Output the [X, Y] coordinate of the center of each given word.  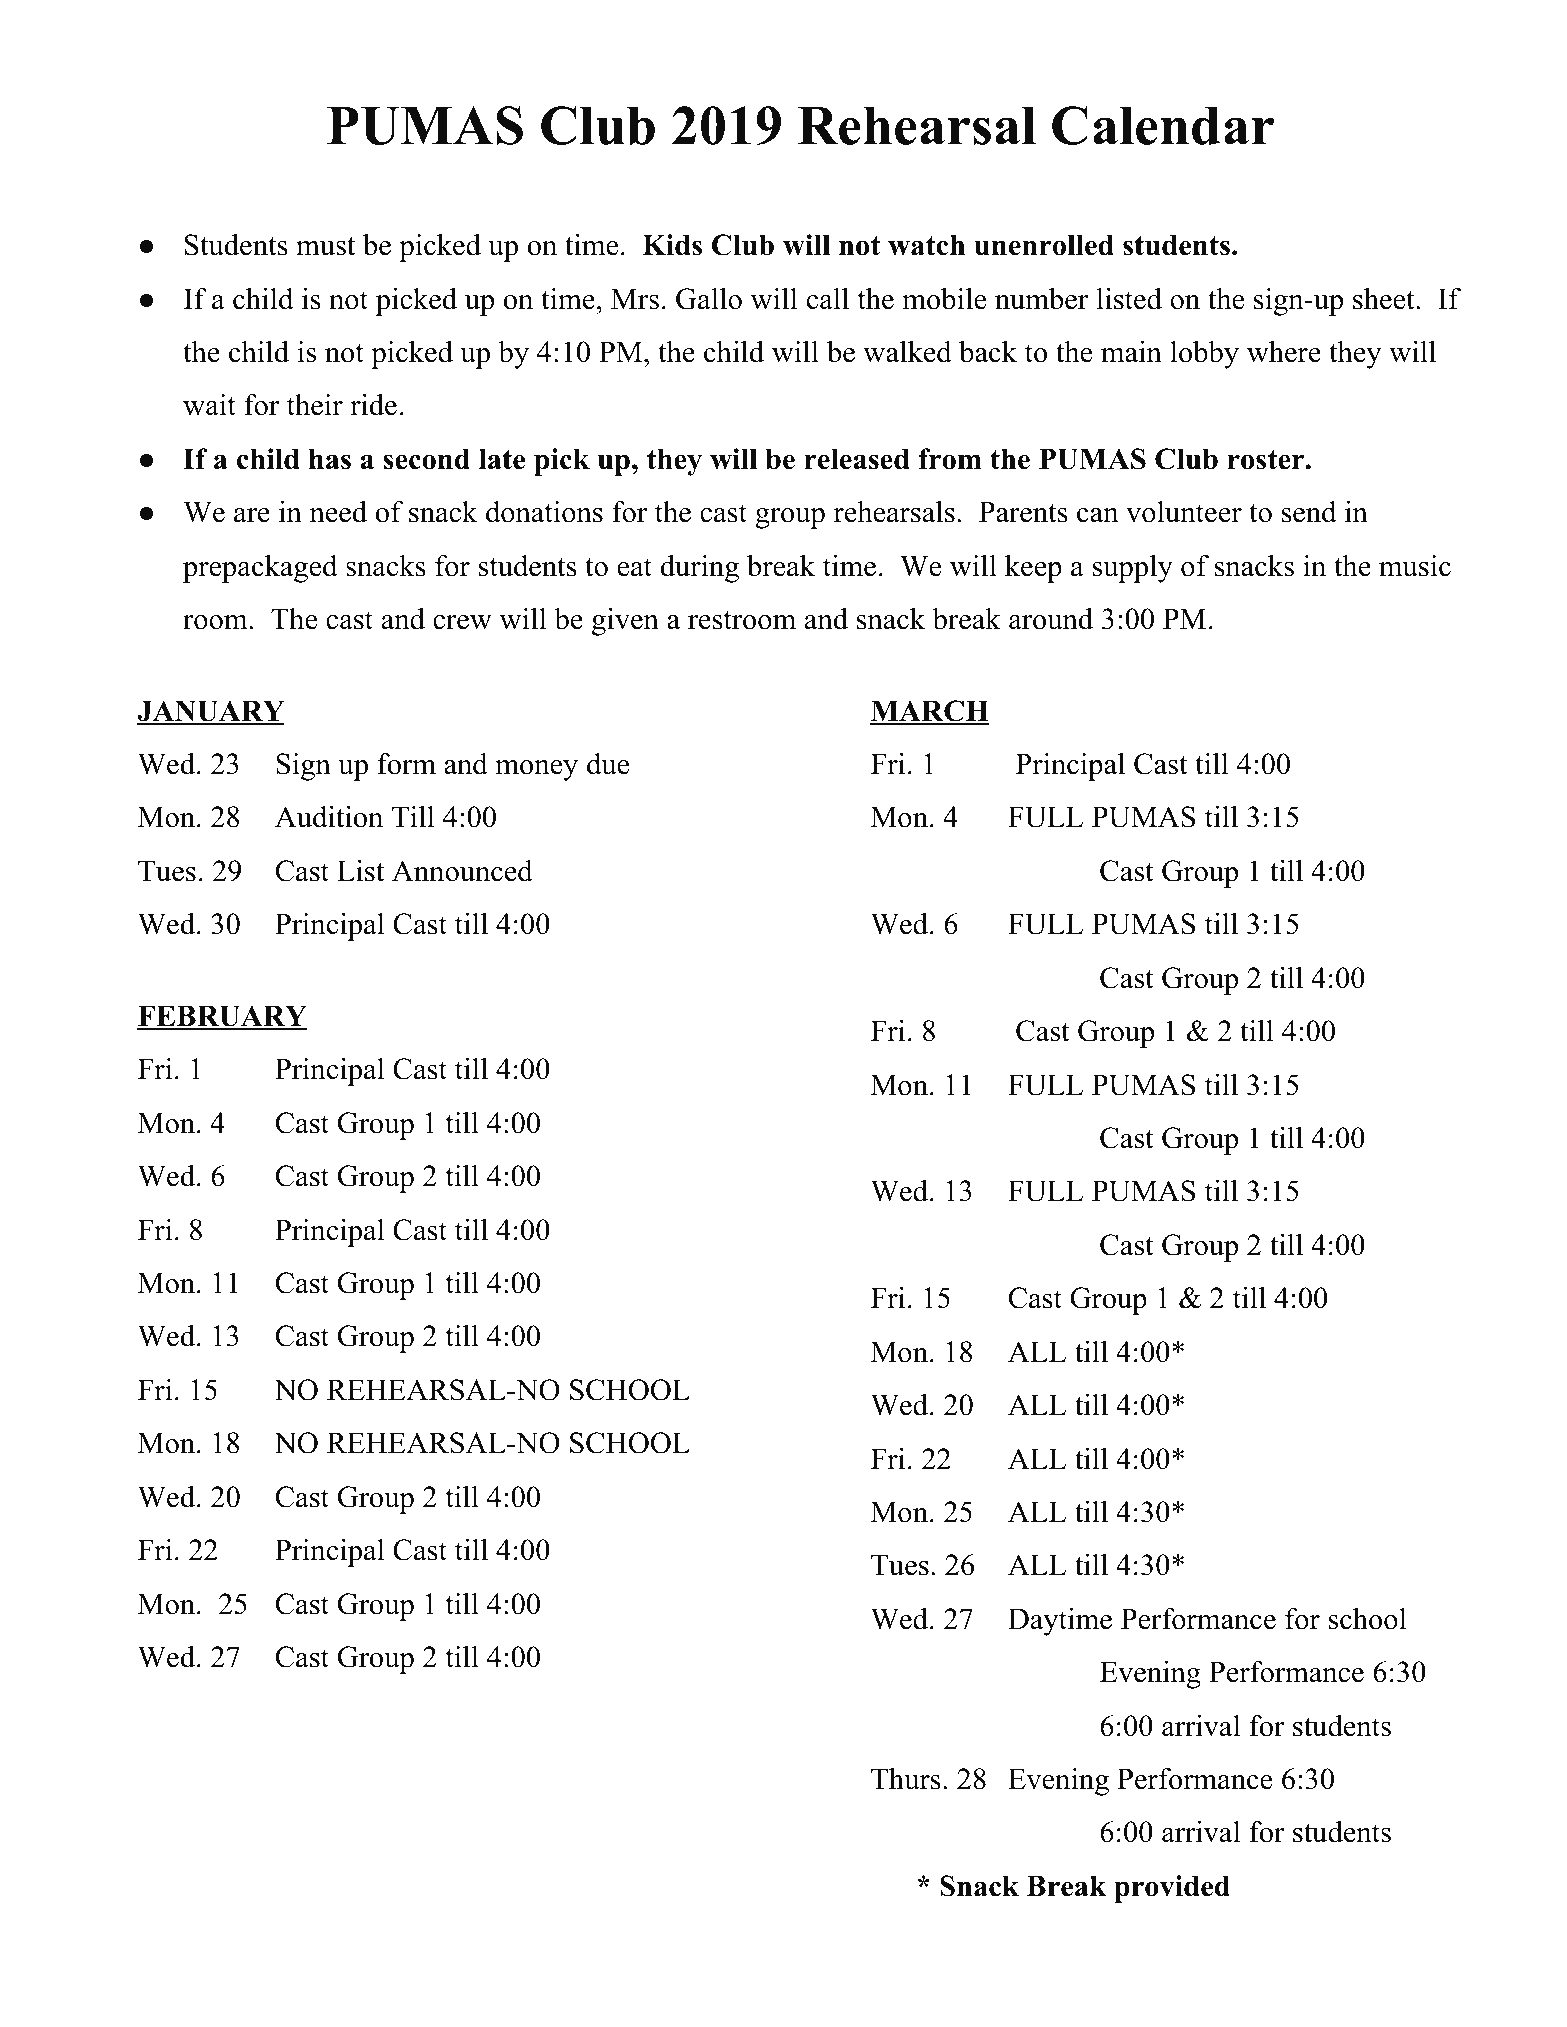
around [1051, 619]
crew [462, 622]
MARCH [929, 712]
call [828, 299]
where [1284, 352]
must [325, 246]
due [608, 764]
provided [1172, 1889]
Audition [329, 817]
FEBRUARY [222, 1017]
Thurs [906, 1779]
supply [1132, 569]
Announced [462, 871]
